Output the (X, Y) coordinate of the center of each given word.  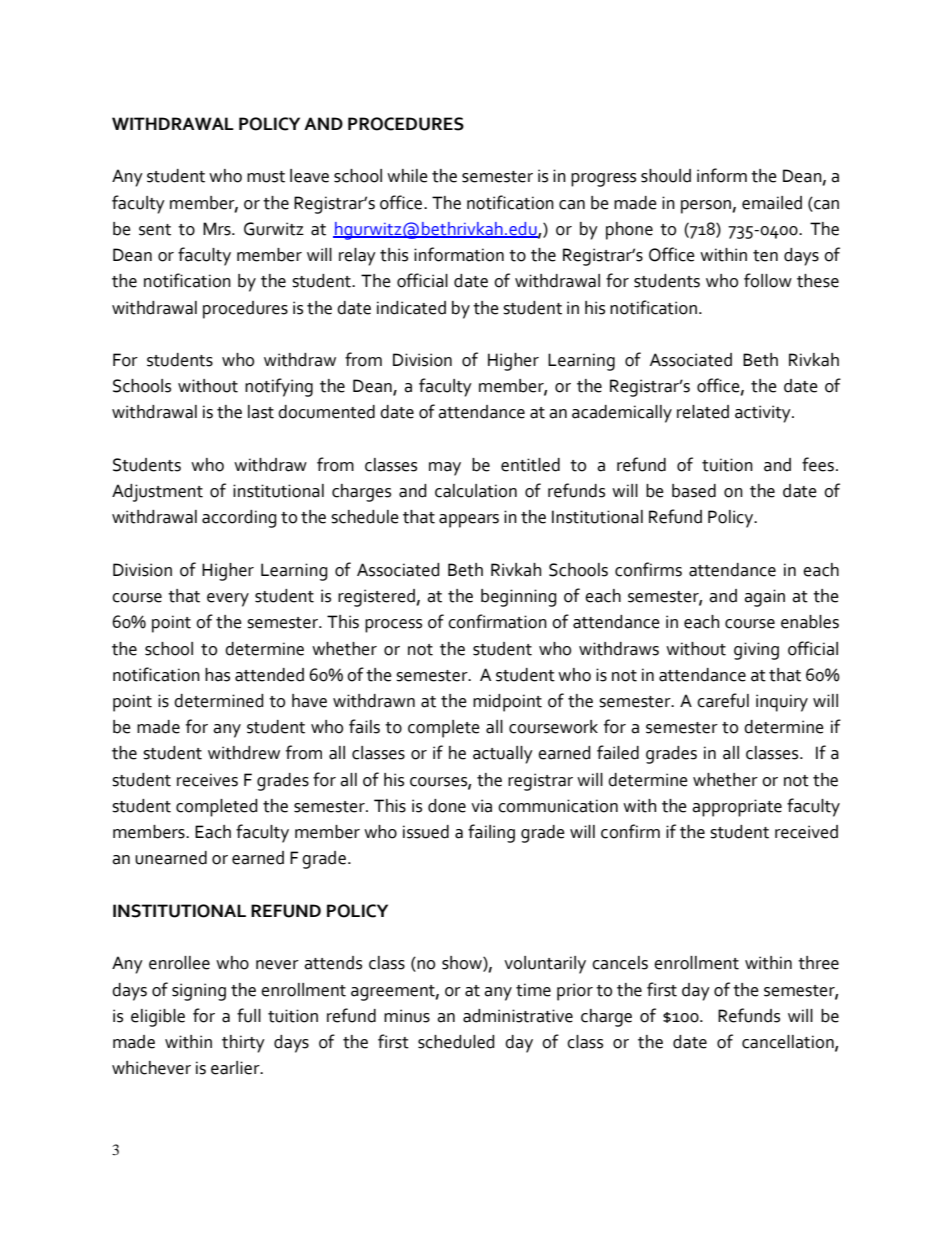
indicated (411, 308)
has (217, 675)
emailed (772, 203)
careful (723, 700)
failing (491, 833)
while (407, 176)
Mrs (218, 229)
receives (207, 780)
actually (503, 755)
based (694, 491)
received (806, 832)
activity (764, 414)
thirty (243, 1044)
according (239, 519)
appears (469, 521)
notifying (279, 387)
